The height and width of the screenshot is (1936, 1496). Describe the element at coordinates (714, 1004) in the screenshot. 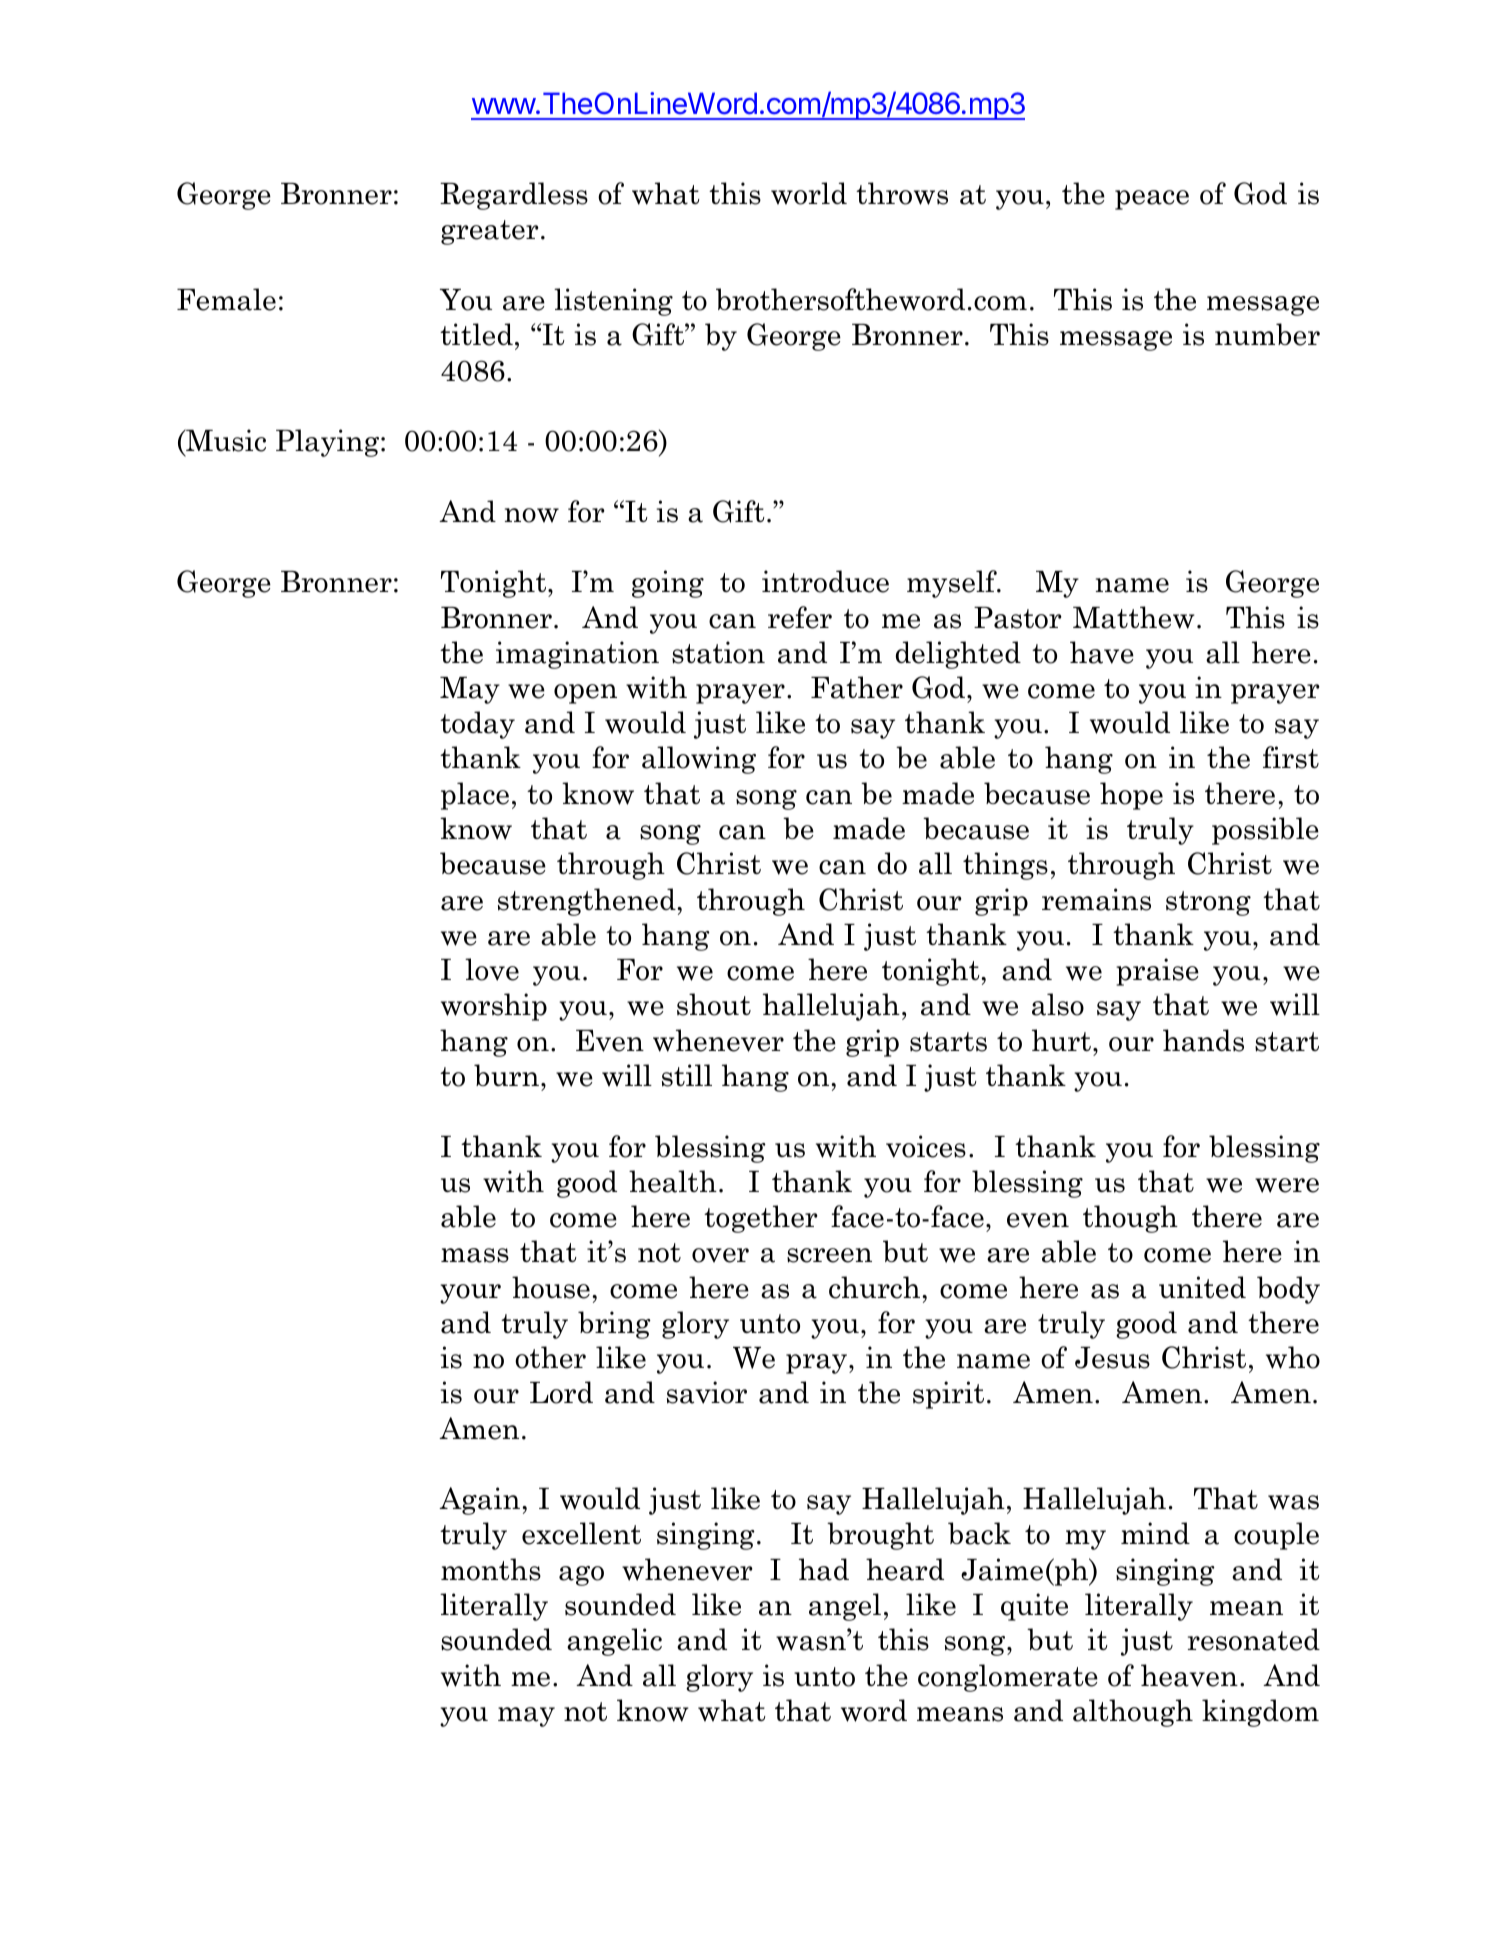

I see `shout` at that location.
